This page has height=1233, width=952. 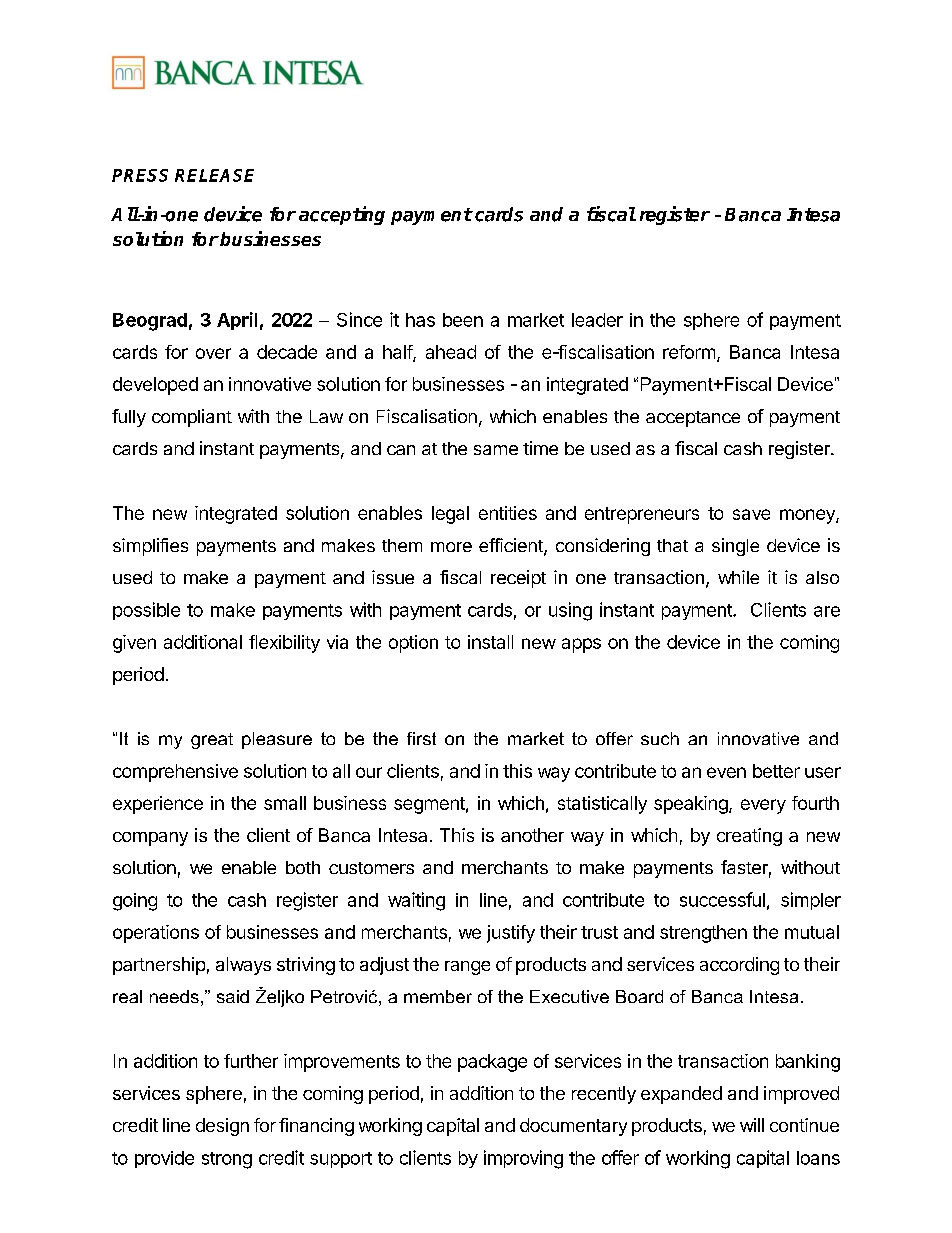 What do you see at coordinates (827, 611) in the page?
I see `are` at bounding box center [827, 611].
